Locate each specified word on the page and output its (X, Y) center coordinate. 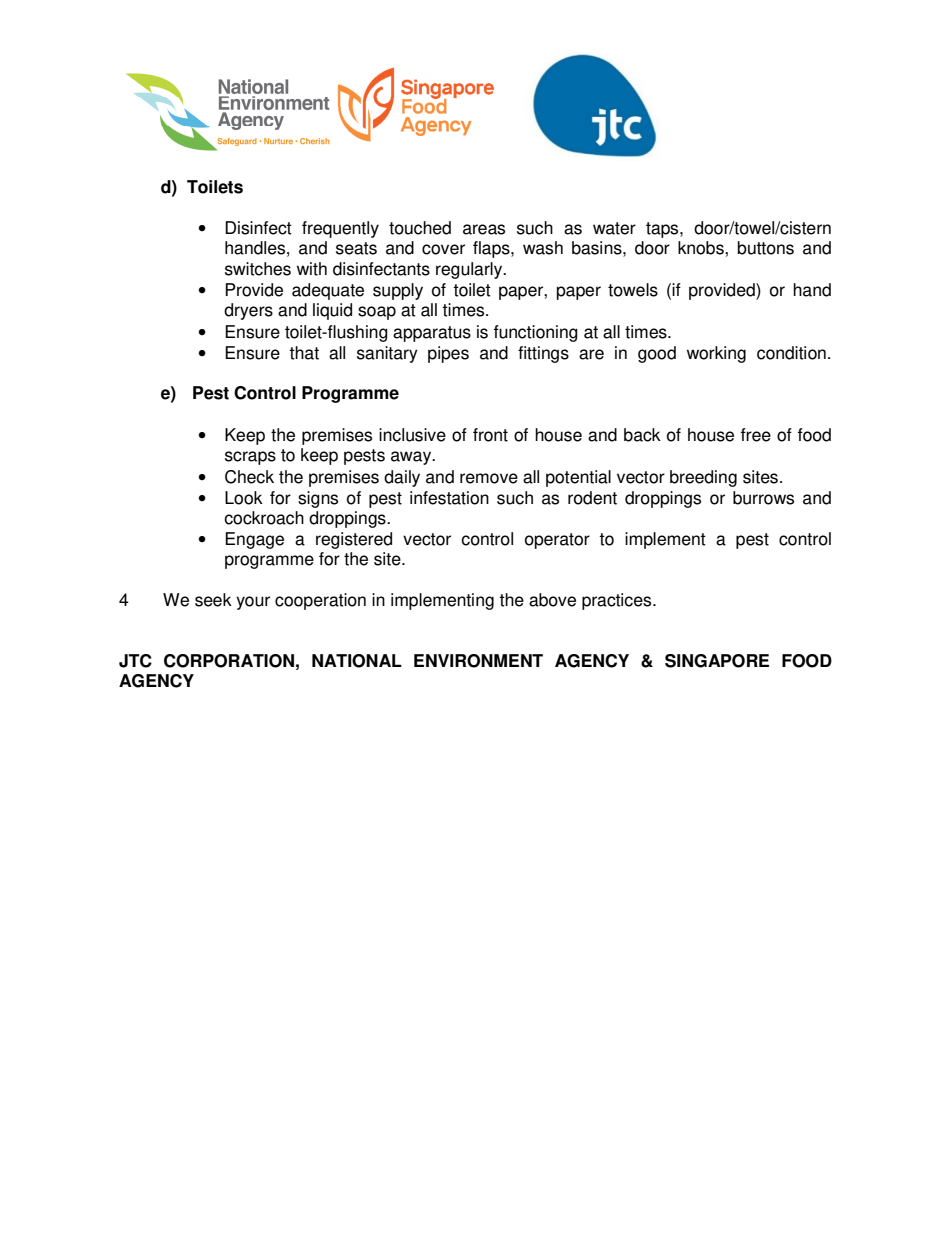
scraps (250, 458)
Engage (254, 540)
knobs (702, 248)
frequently (340, 229)
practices (618, 601)
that (304, 353)
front (490, 435)
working (716, 354)
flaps (492, 249)
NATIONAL (357, 661)
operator (557, 541)
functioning (536, 333)
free (756, 435)
